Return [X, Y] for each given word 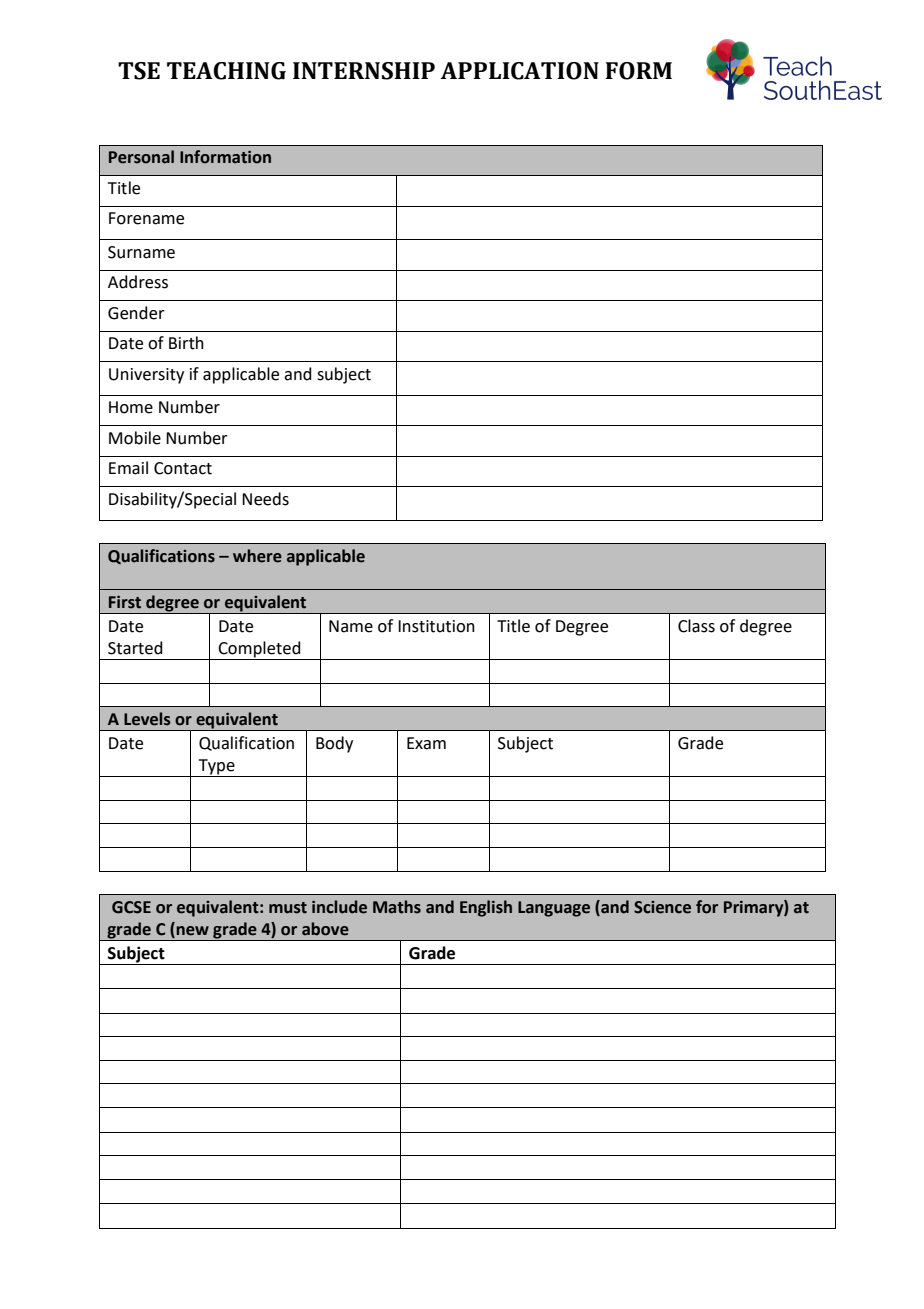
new [191, 932]
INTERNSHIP [364, 71]
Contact [183, 468]
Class [696, 626]
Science [662, 907]
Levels [147, 719]
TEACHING [226, 71]
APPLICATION [520, 71]
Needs [265, 499]
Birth [186, 343]
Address [138, 282]
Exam [426, 743]
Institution [436, 626]
